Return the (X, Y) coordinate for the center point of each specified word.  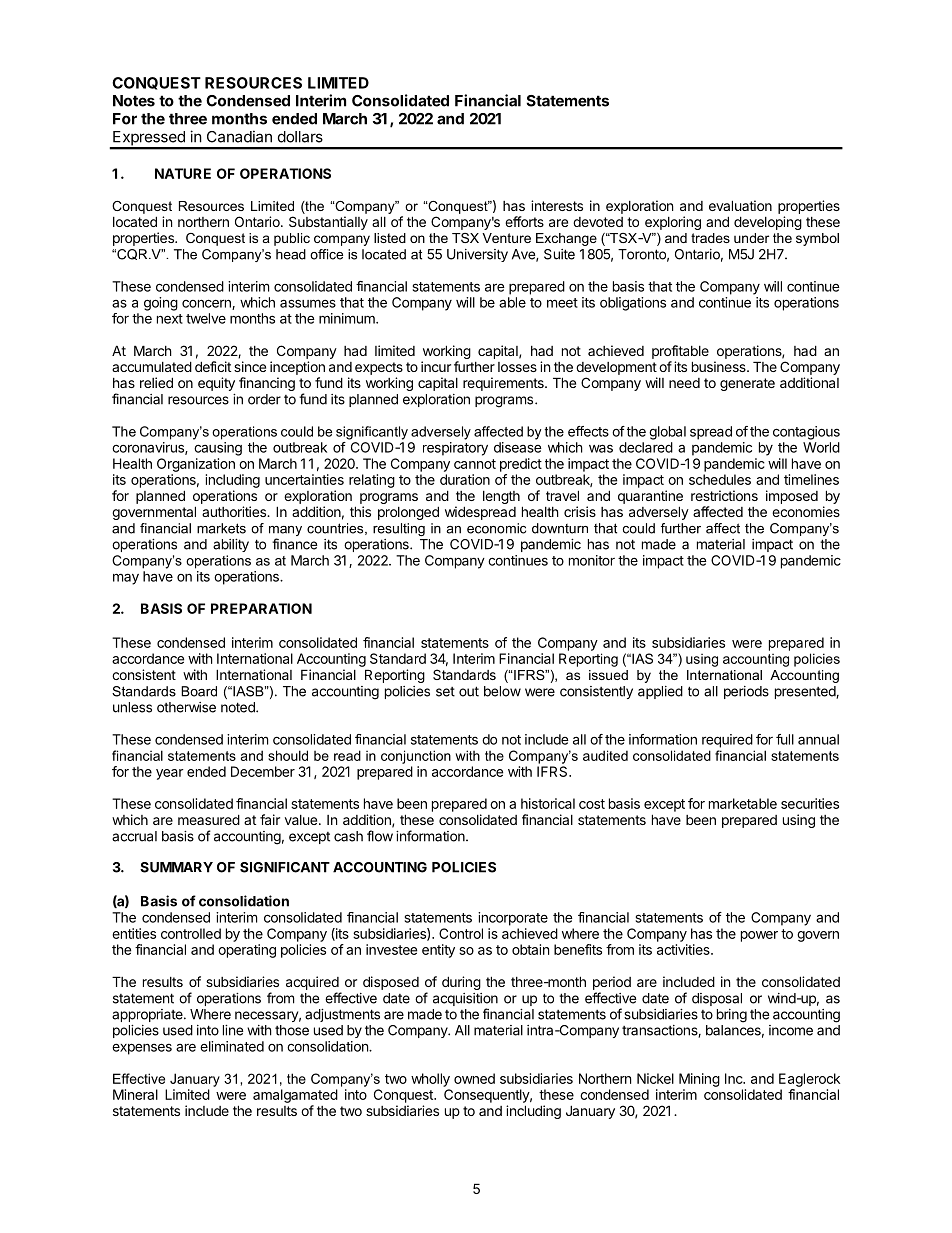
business (720, 366)
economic (496, 528)
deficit (213, 366)
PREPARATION (261, 608)
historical (548, 803)
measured (209, 819)
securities (810, 803)
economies (806, 511)
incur (436, 366)
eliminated (232, 1046)
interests (557, 205)
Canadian (239, 136)
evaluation (740, 205)
